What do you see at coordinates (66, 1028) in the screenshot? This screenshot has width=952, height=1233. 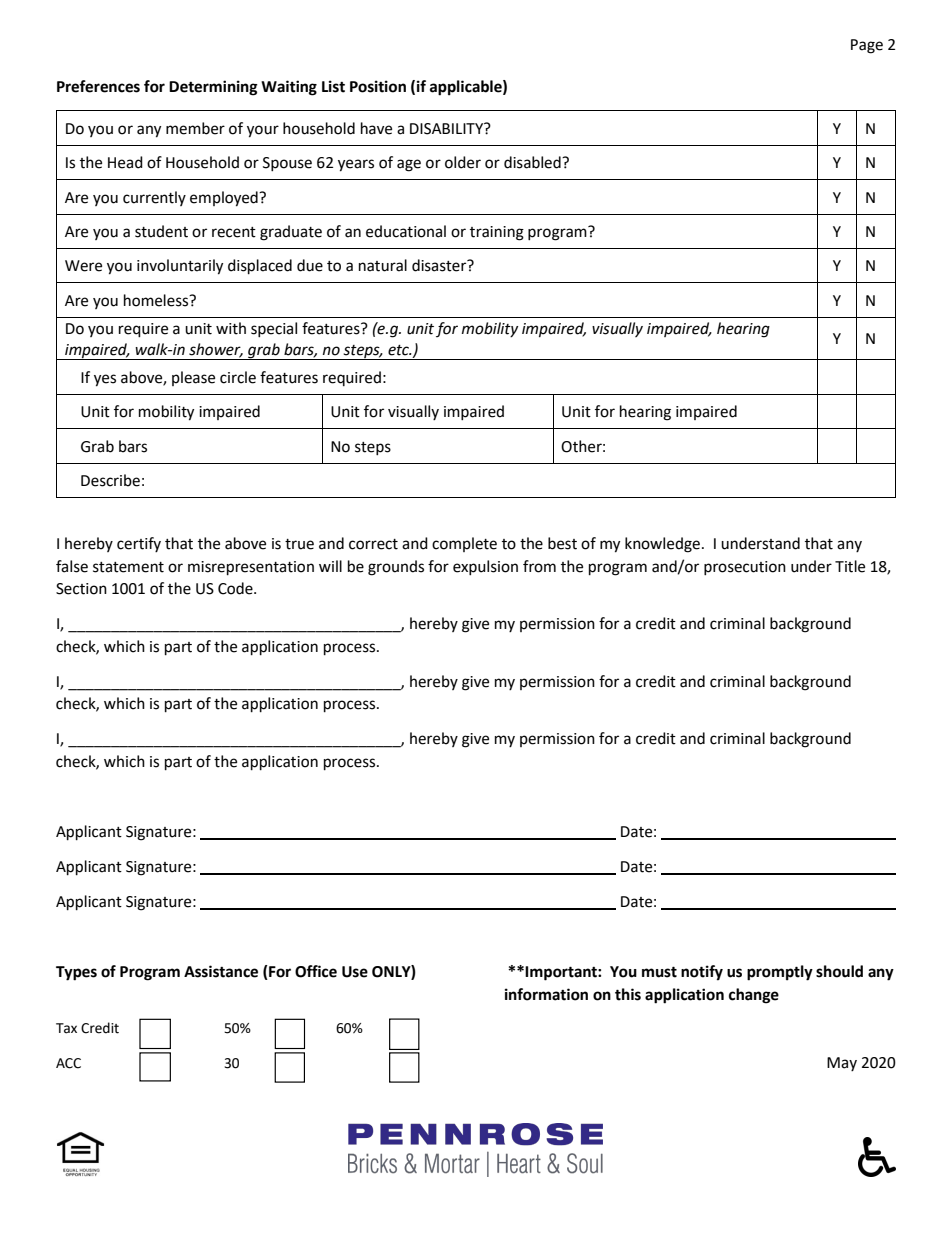 I see `Tax` at bounding box center [66, 1028].
